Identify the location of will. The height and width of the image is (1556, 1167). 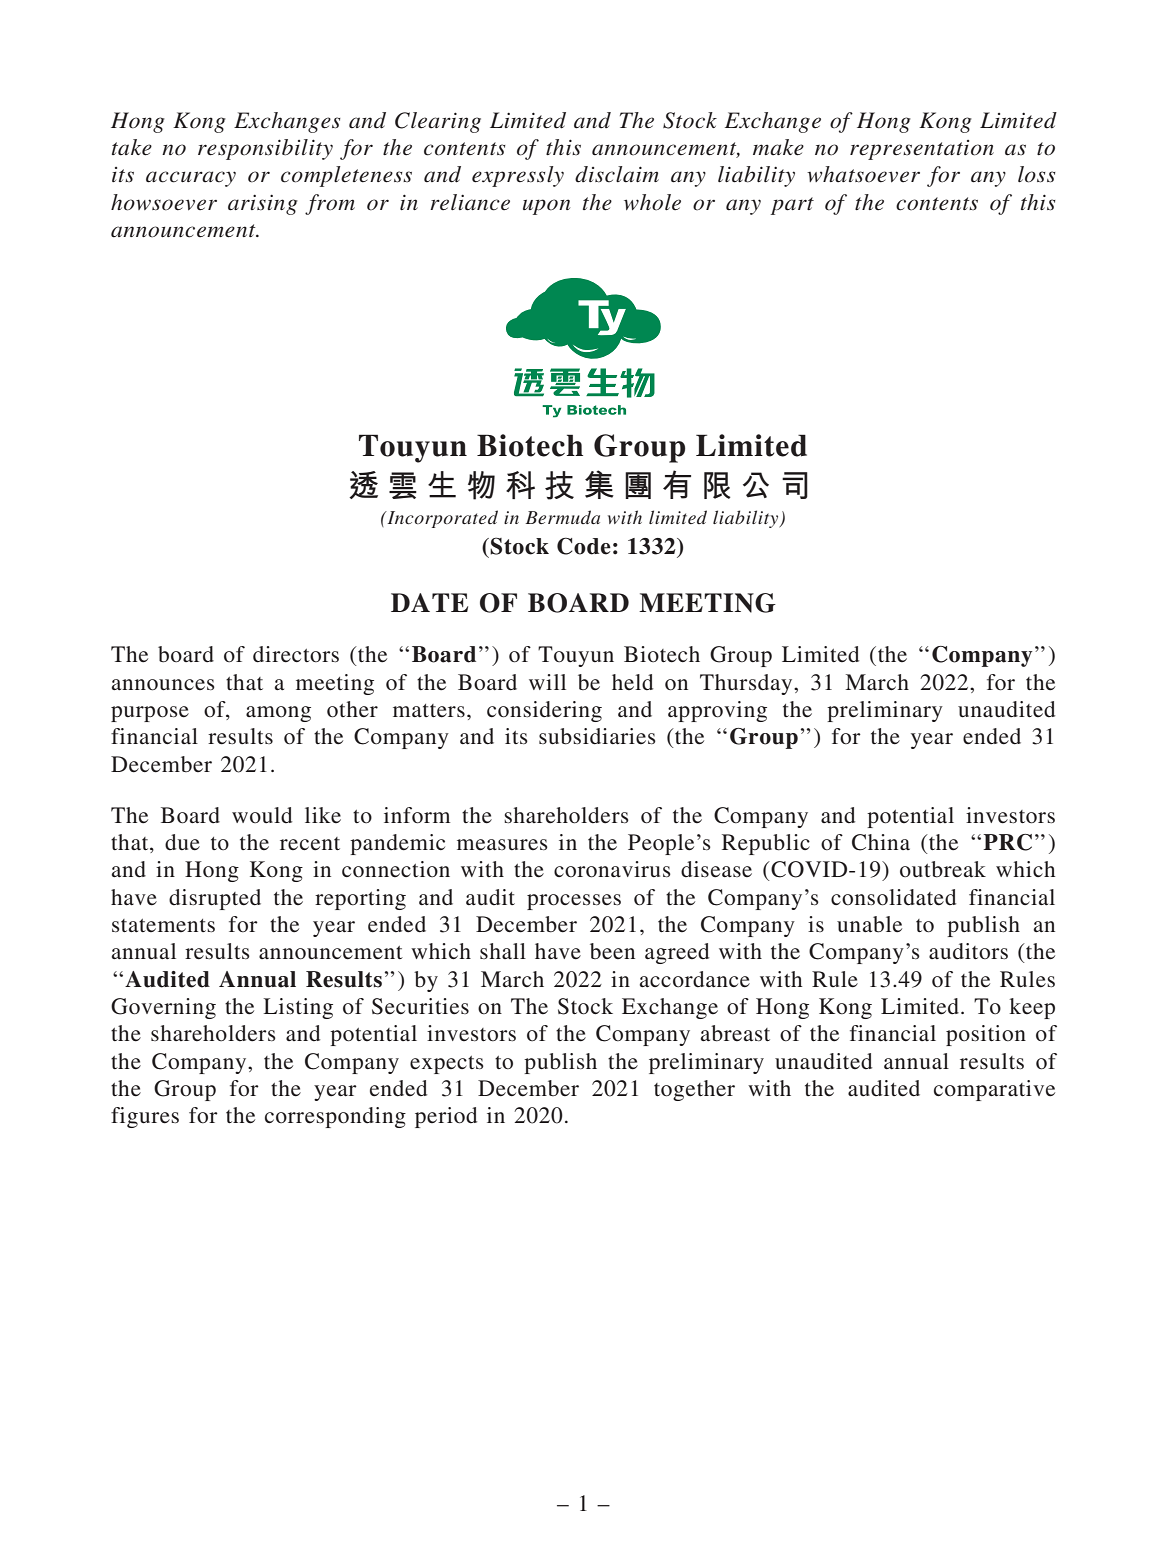
(547, 682).
